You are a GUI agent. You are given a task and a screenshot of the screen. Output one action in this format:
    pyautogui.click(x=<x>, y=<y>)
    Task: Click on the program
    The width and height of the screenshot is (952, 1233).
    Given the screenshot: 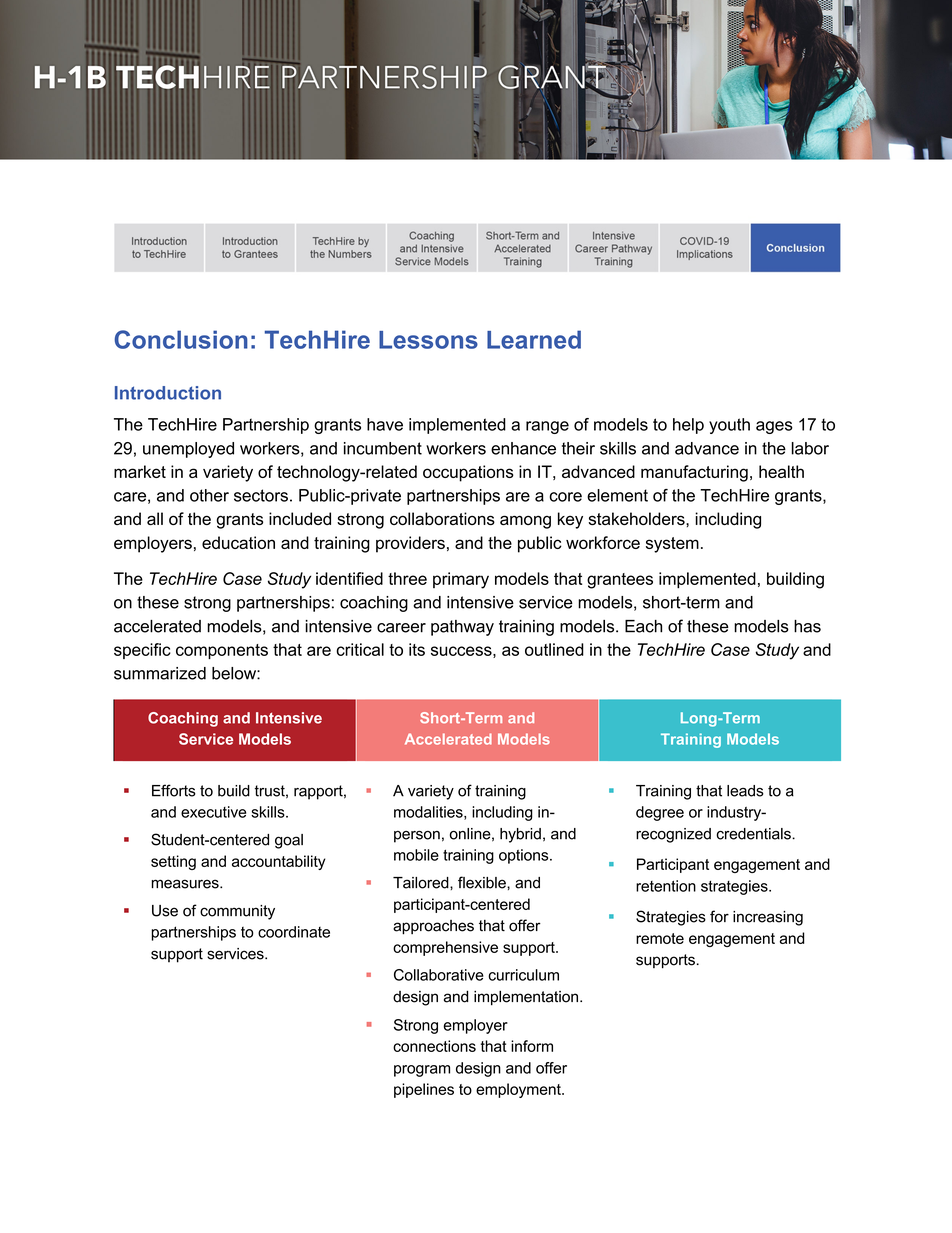 What is the action you would take?
    pyautogui.click(x=422, y=1071)
